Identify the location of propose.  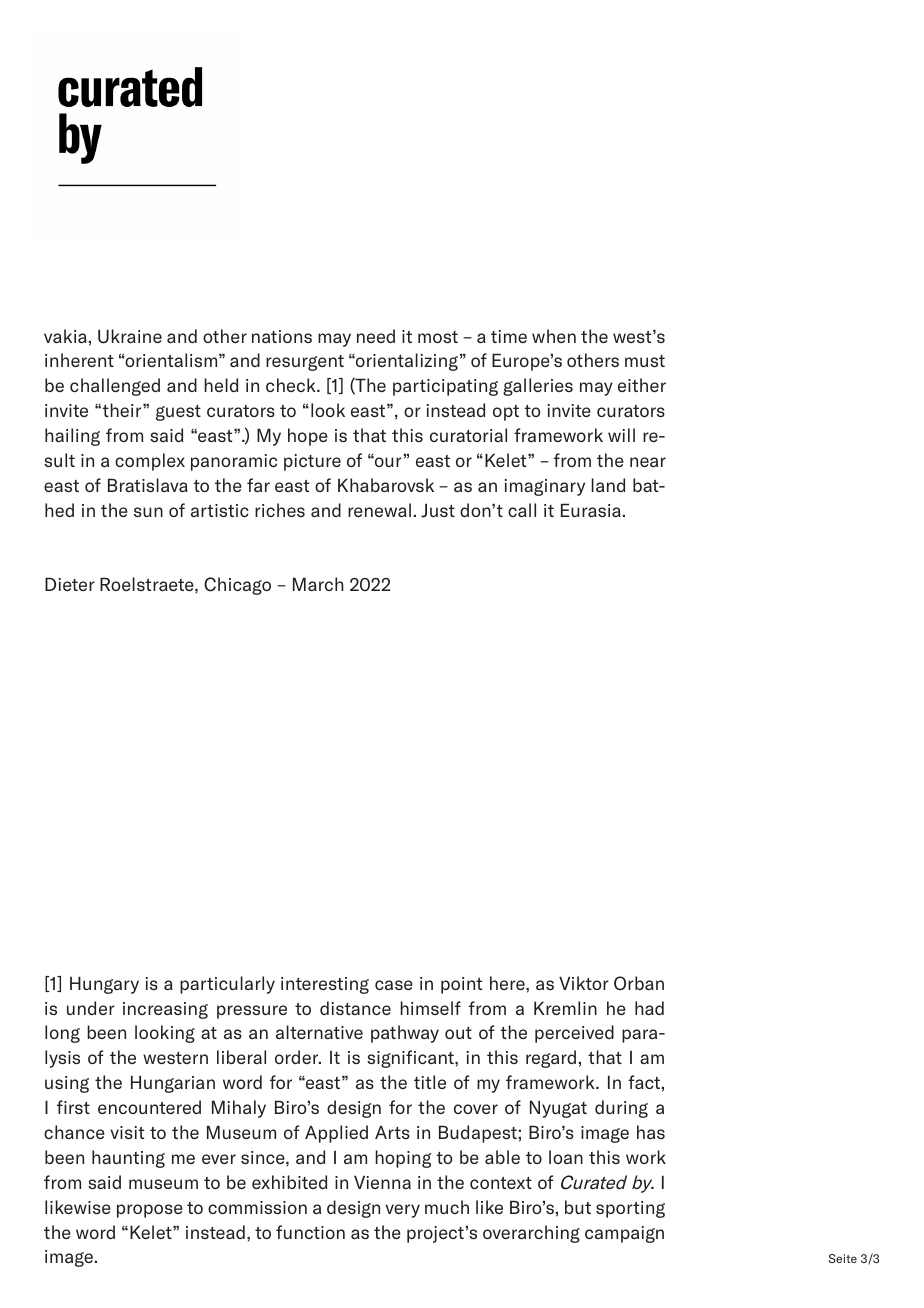
(150, 1211).
